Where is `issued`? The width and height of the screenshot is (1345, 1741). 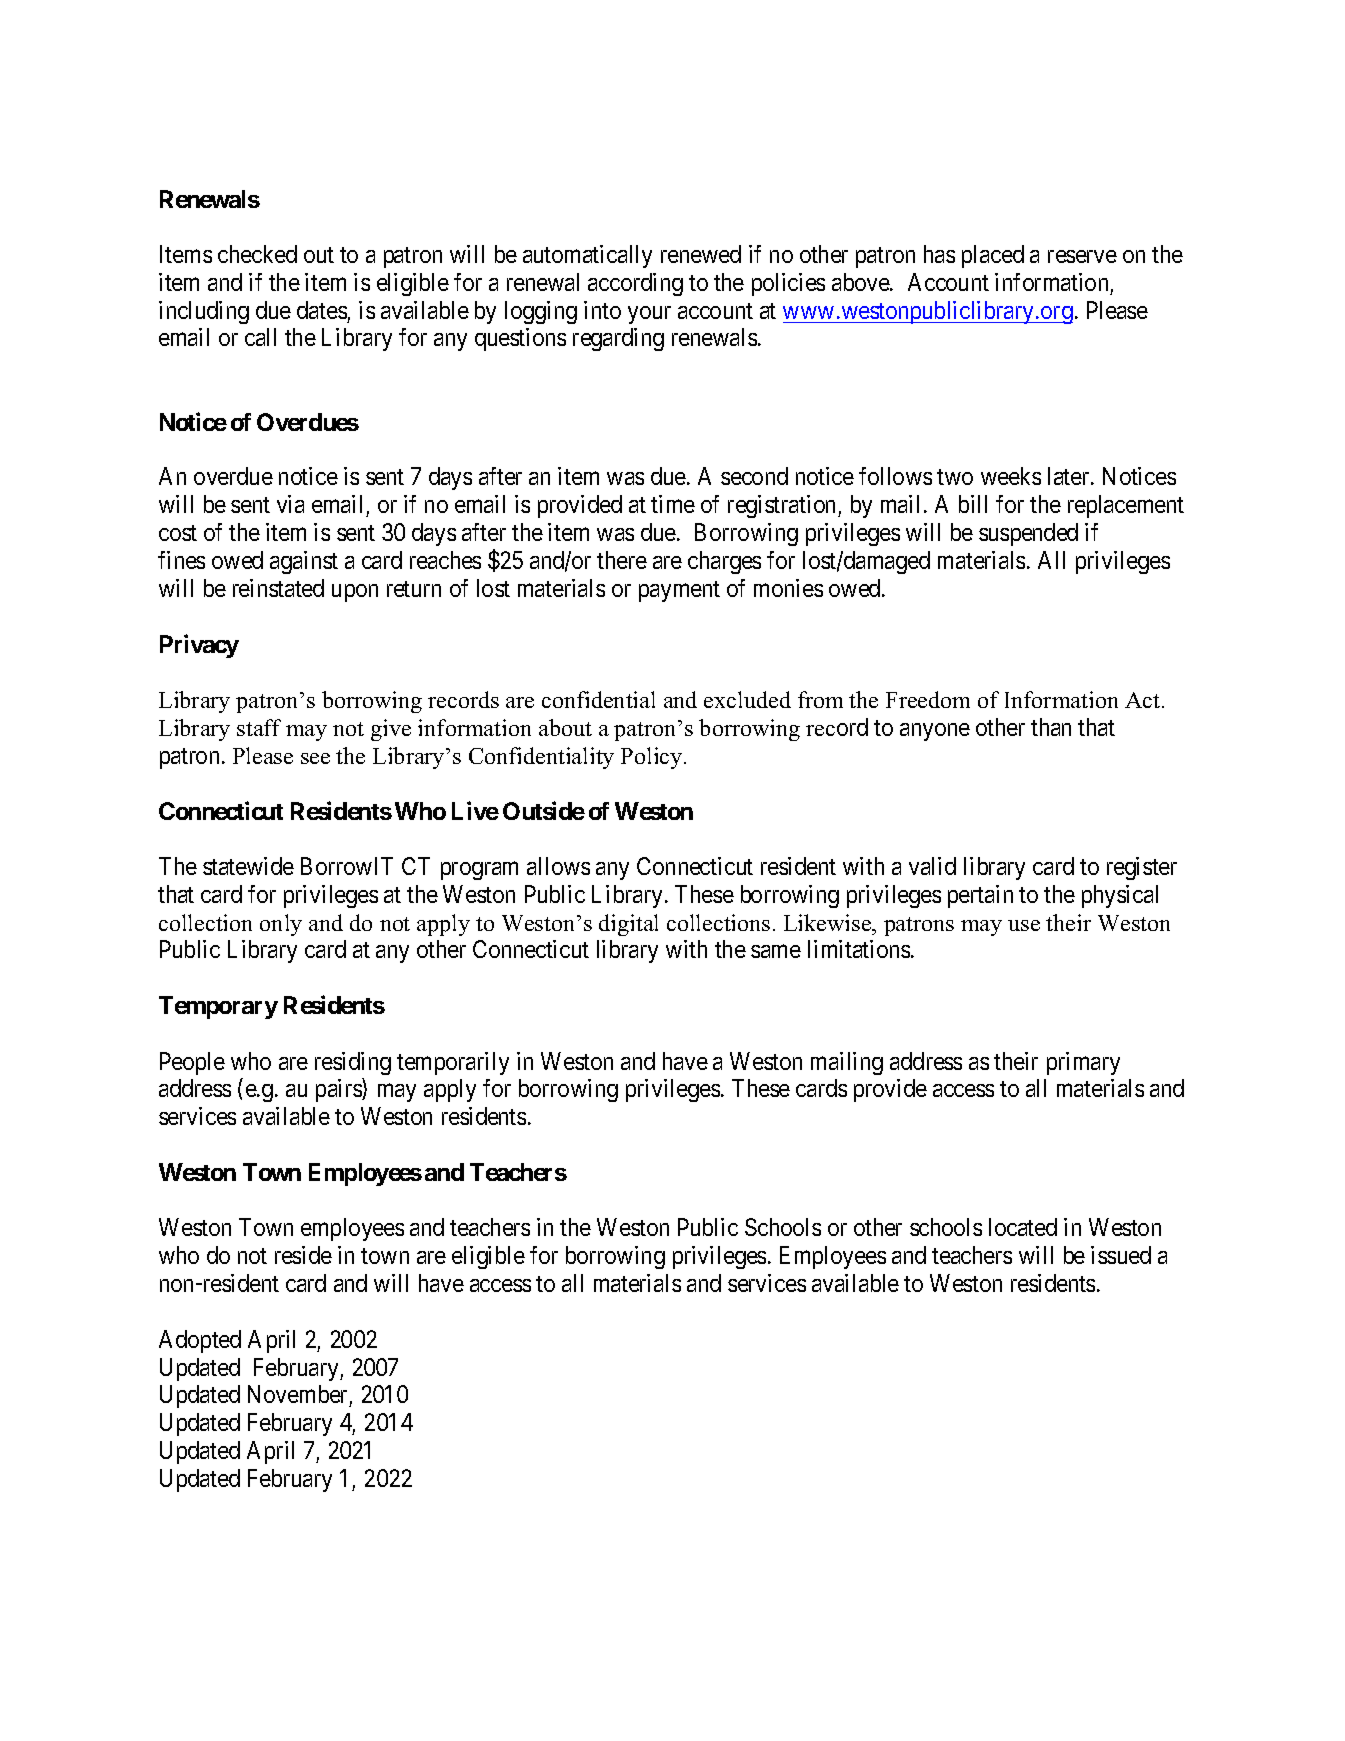
issued is located at coordinates (1121, 1255).
